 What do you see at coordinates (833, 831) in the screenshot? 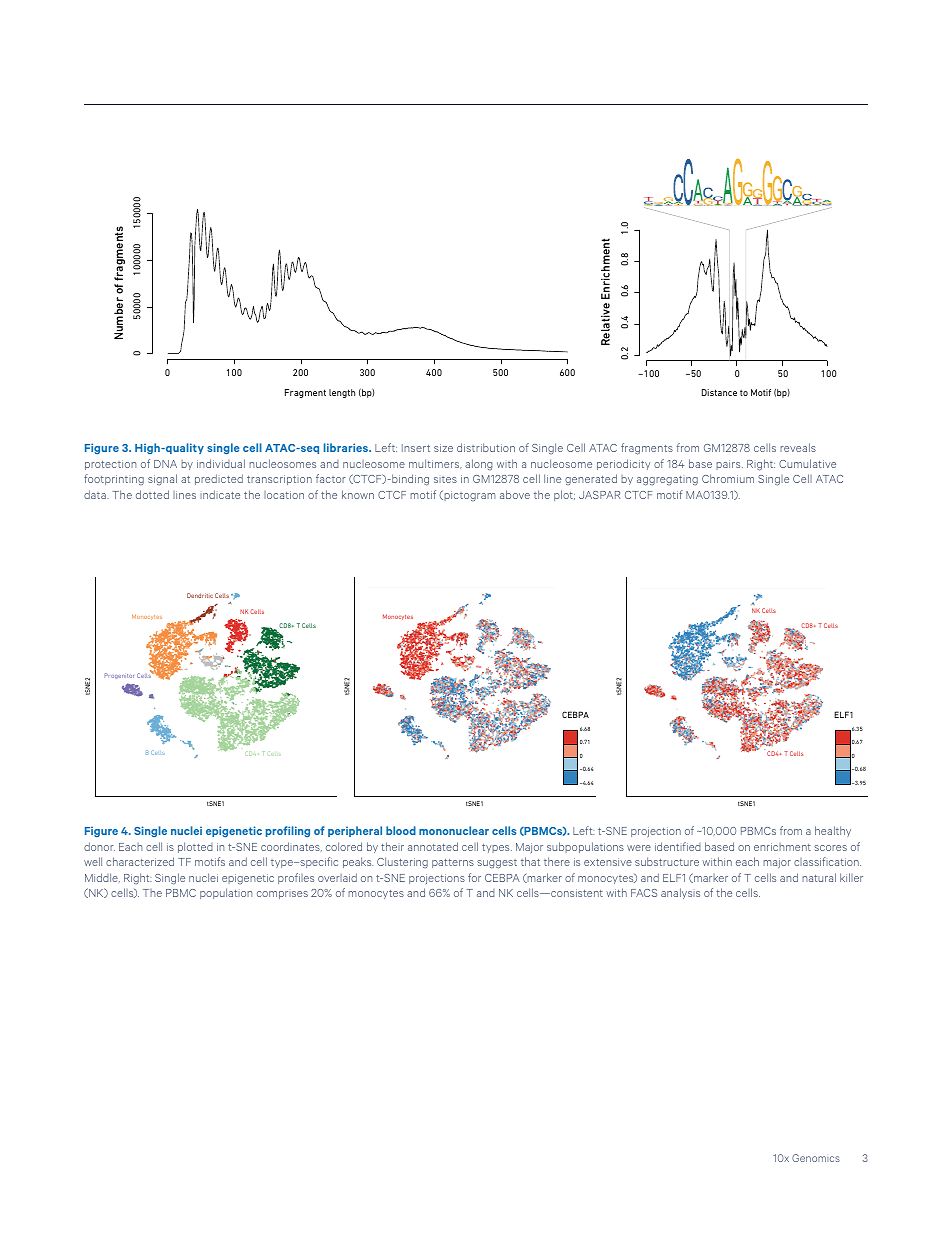
I see `healthy` at bounding box center [833, 831].
